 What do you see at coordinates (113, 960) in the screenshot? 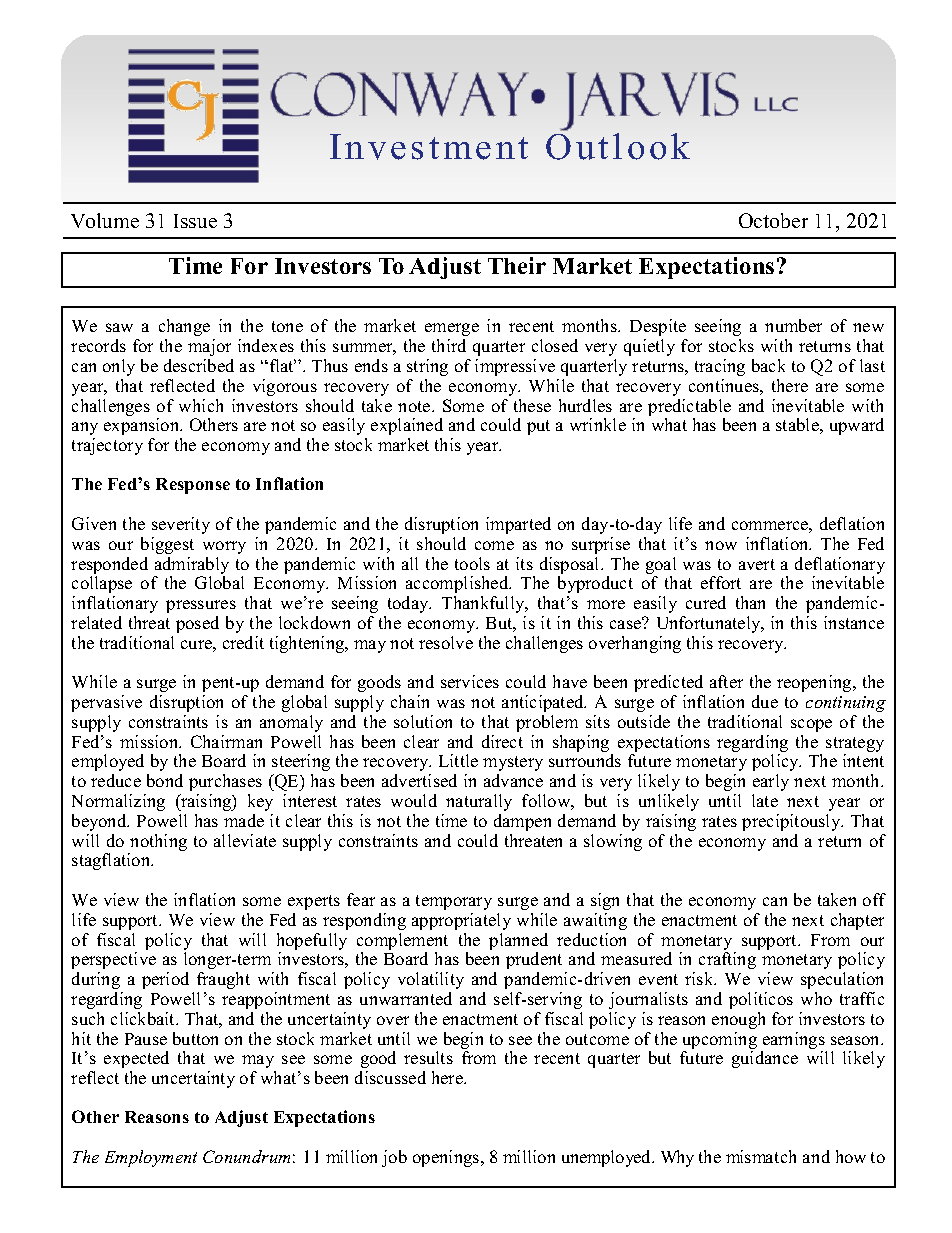
I see `perspective` at bounding box center [113, 960].
